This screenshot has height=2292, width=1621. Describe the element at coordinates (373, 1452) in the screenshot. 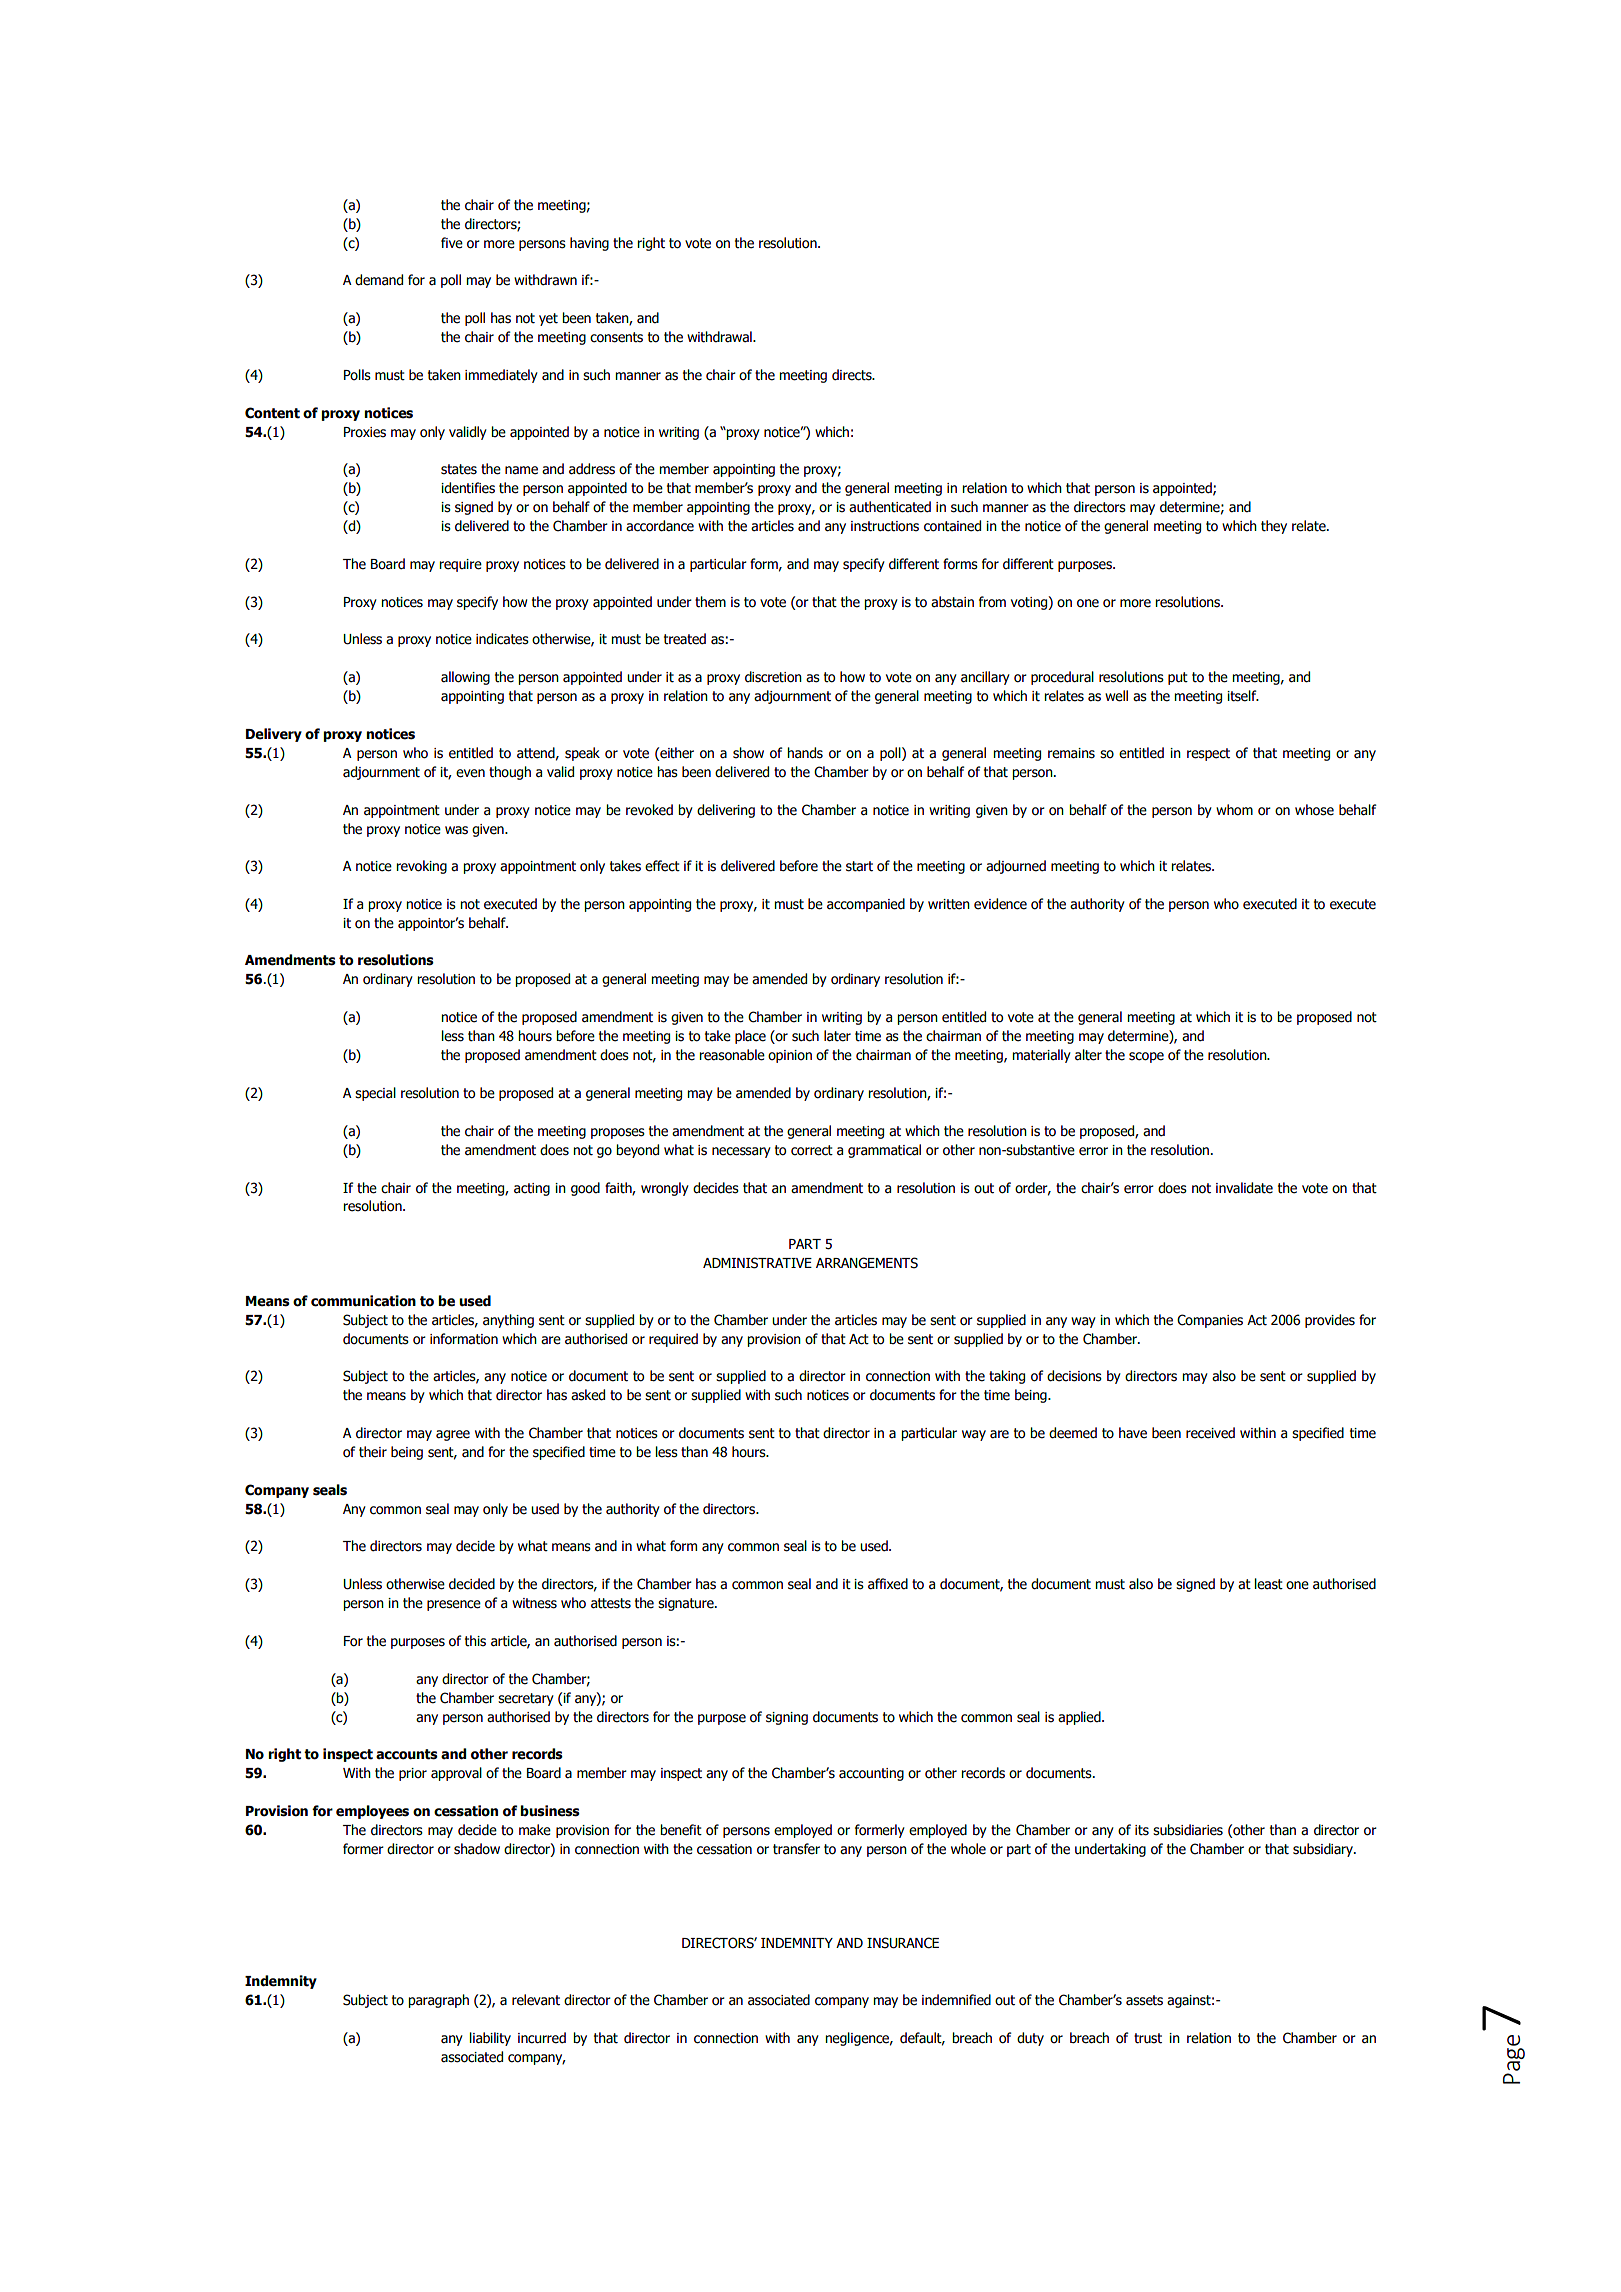

I see `their` at that location.
